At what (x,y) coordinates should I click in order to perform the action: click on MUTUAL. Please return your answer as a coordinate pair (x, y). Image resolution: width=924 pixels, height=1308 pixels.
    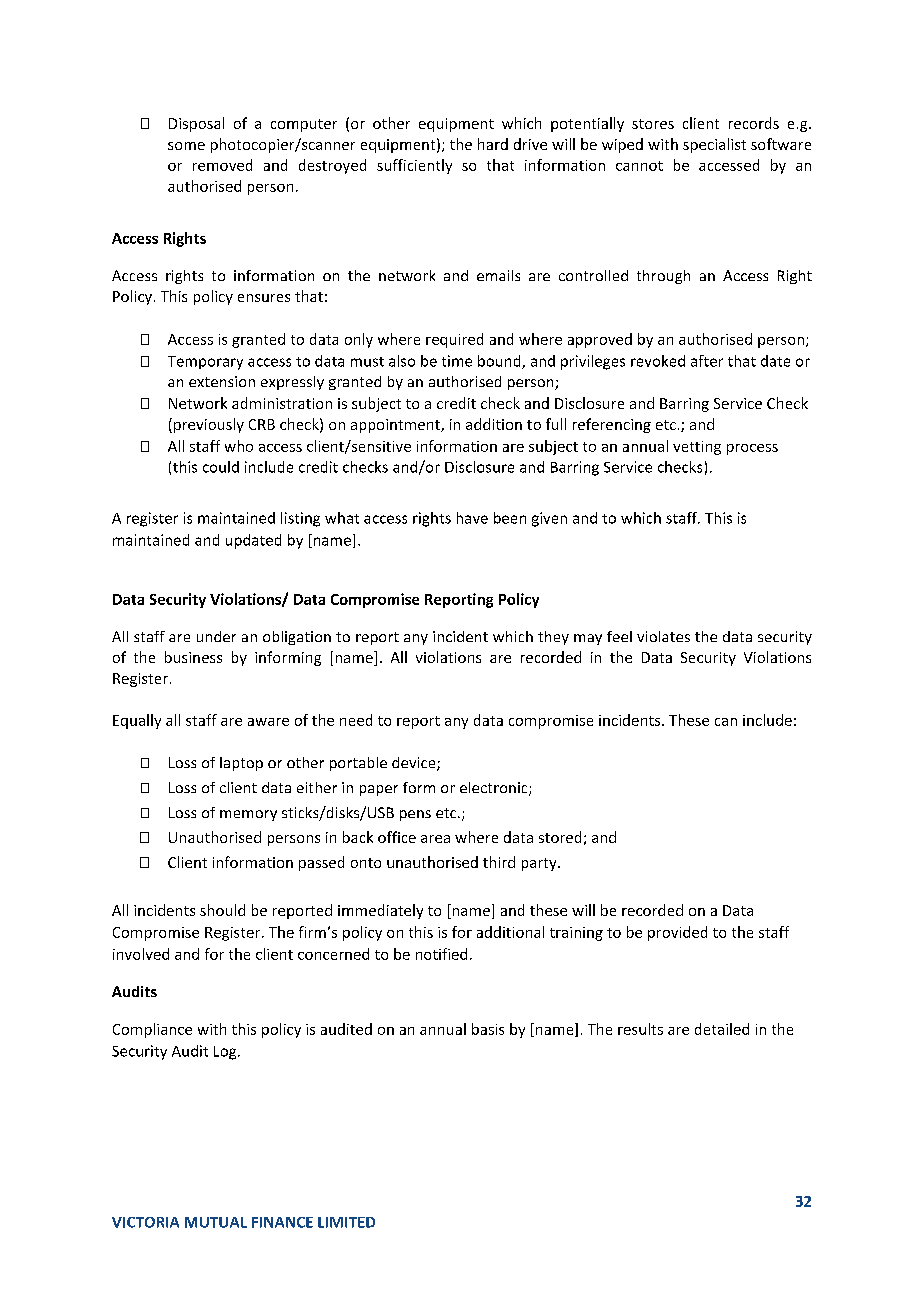
    Looking at the image, I should click on (216, 1222).
